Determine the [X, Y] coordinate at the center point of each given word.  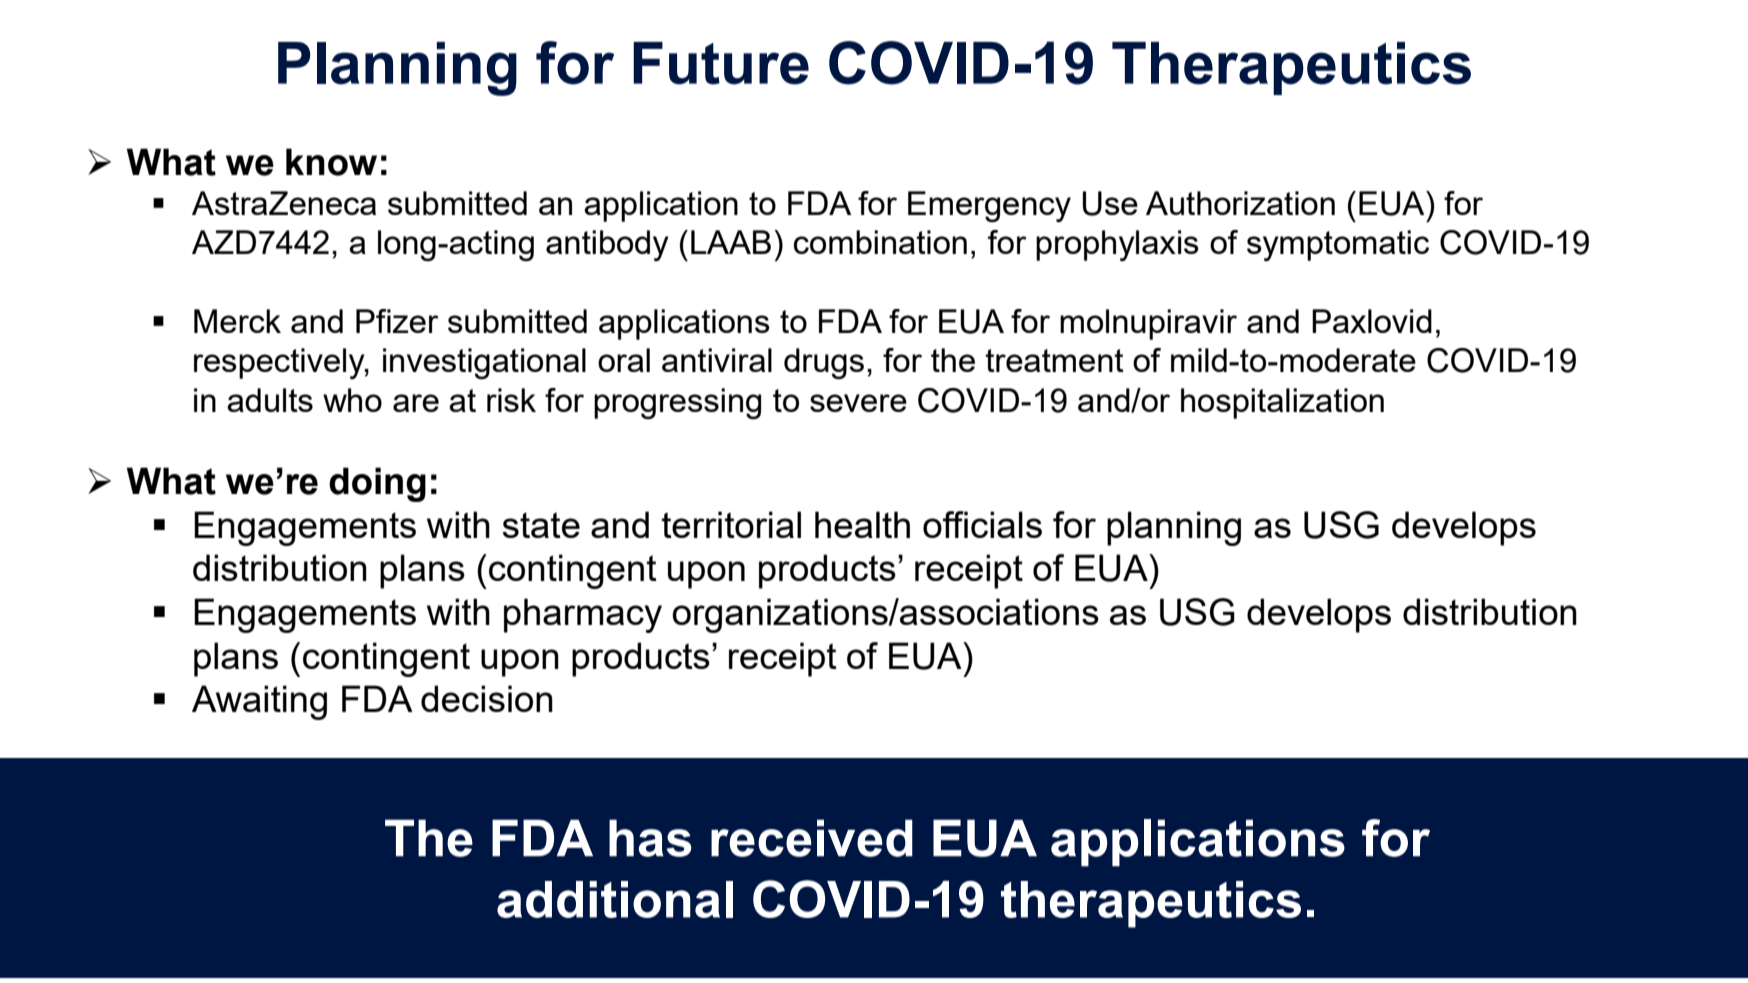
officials [982, 524]
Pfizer [397, 321]
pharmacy [583, 615]
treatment [1054, 360]
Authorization [1240, 203]
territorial [731, 524]
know [331, 162]
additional [615, 899]
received [812, 838]
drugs [824, 363]
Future [721, 63]
